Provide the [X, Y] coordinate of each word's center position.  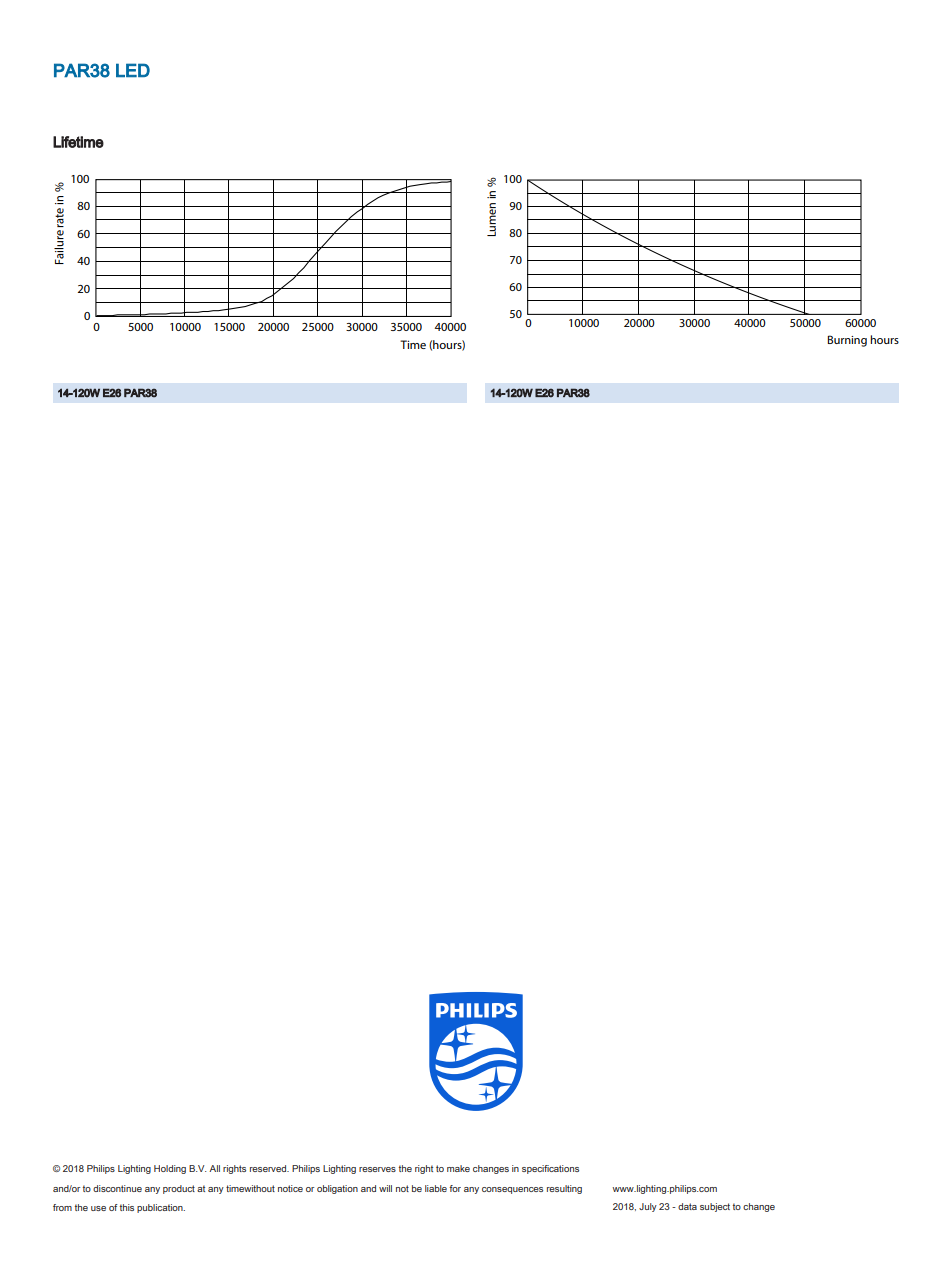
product [179, 1189]
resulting [564, 1189]
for [455, 1188]
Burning [847, 341]
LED [133, 70]
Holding [170, 1169]
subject [715, 1207]
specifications [550, 1169]
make [458, 1168]
